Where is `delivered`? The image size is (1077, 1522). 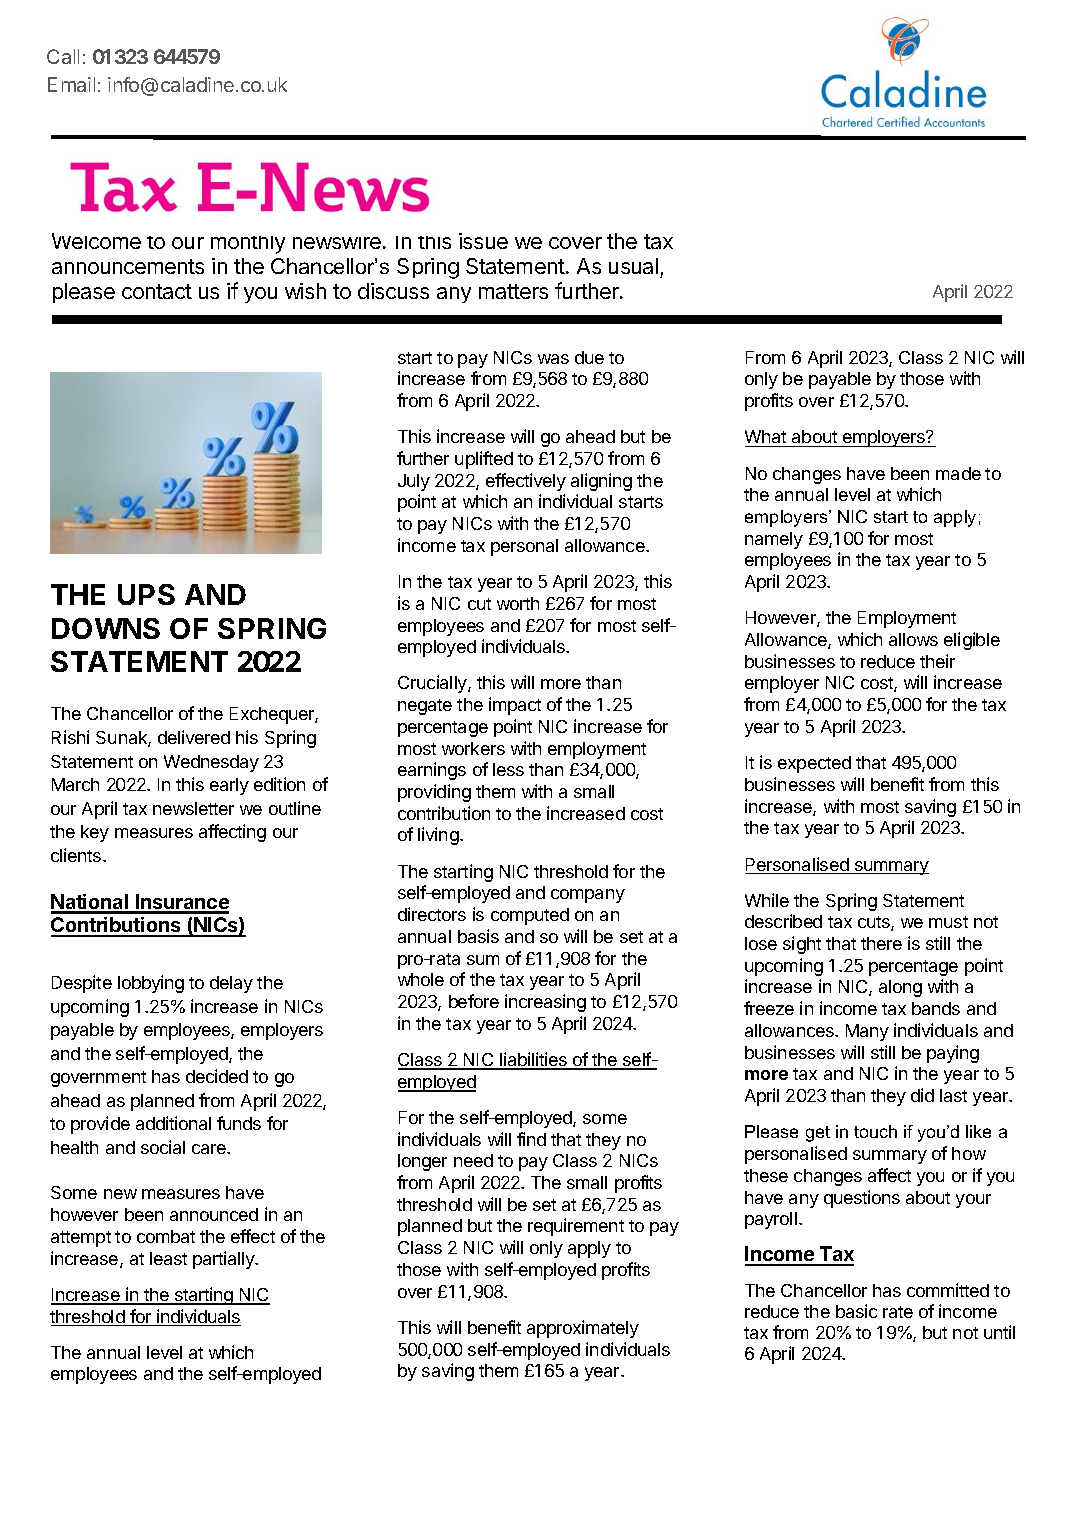 delivered is located at coordinates (194, 737).
